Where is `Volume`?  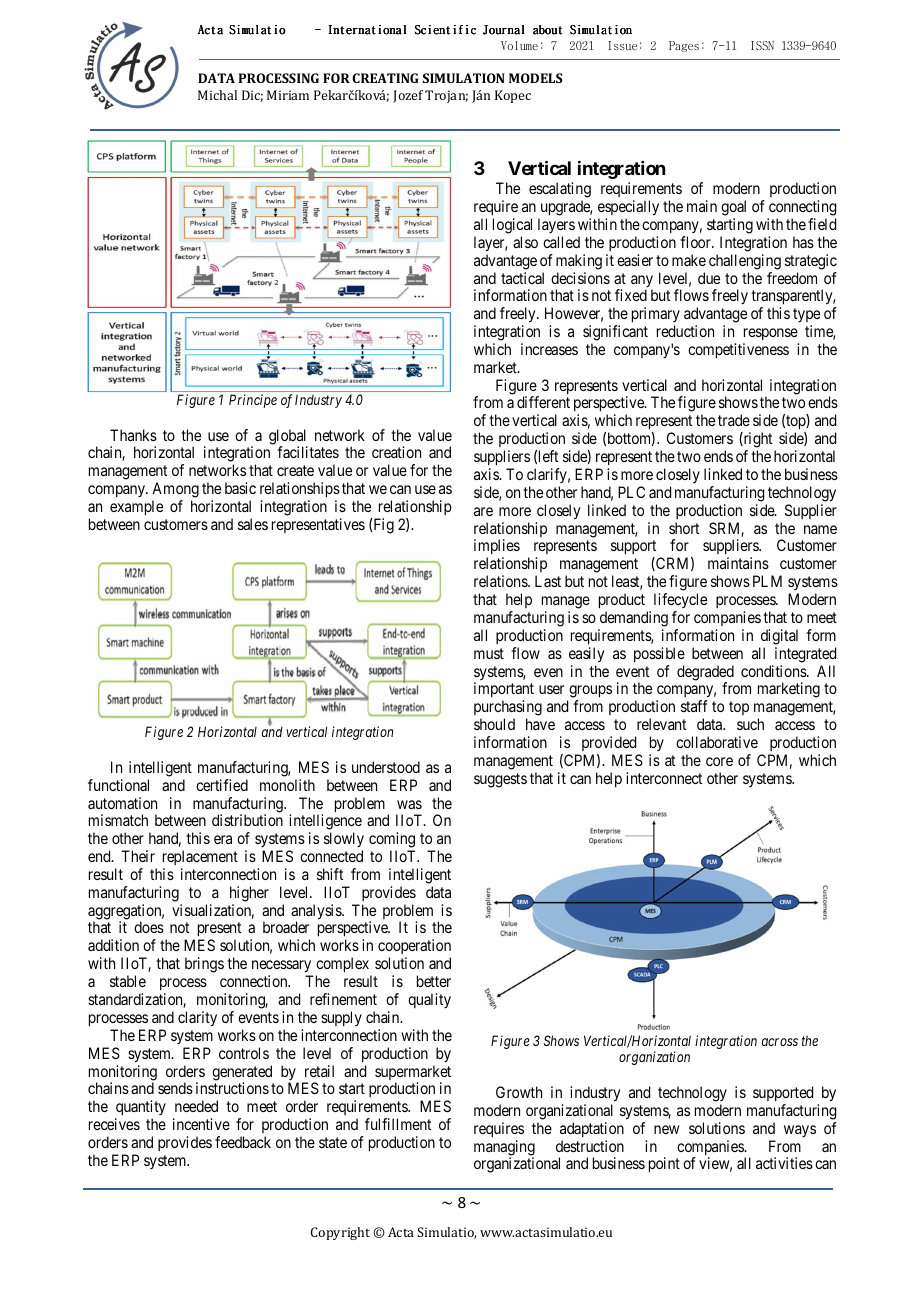
Volume is located at coordinates (519, 45).
